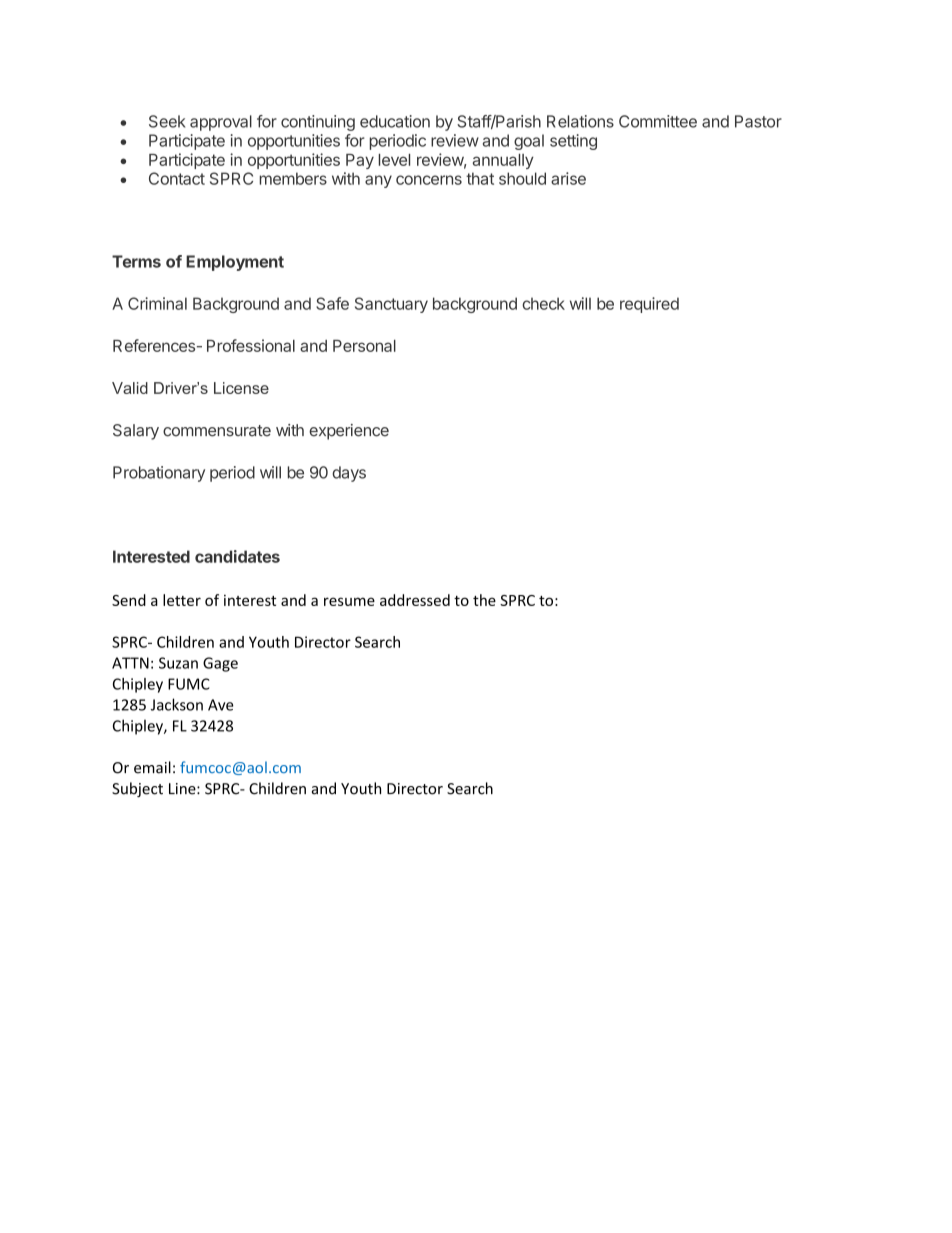 The height and width of the document is (1233, 952). I want to click on the, so click(484, 600).
